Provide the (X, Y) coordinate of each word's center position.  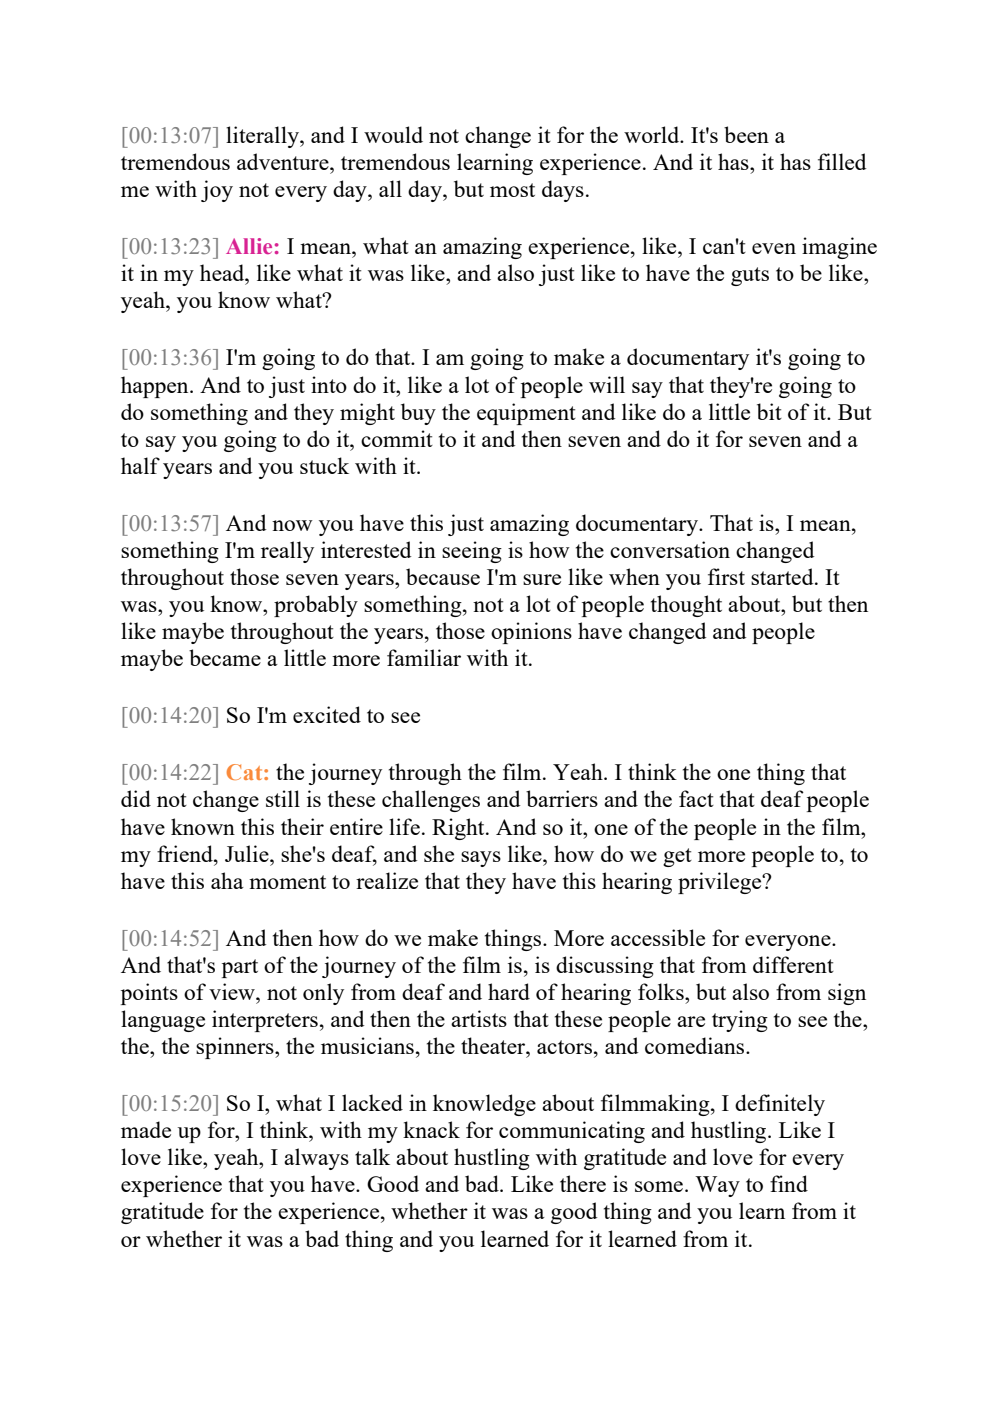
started (783, 576)
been (746, 134)
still (283, 798)
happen (156, 387)
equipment (526, 414)
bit (769, 411)
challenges (431, 801)
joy (217, 191)
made (146, 1129)
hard (509, 991)
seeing (472, 552)
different (793, 964)
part (240, 968)
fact (696, 798)
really (287, 552)
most (512, 190)
